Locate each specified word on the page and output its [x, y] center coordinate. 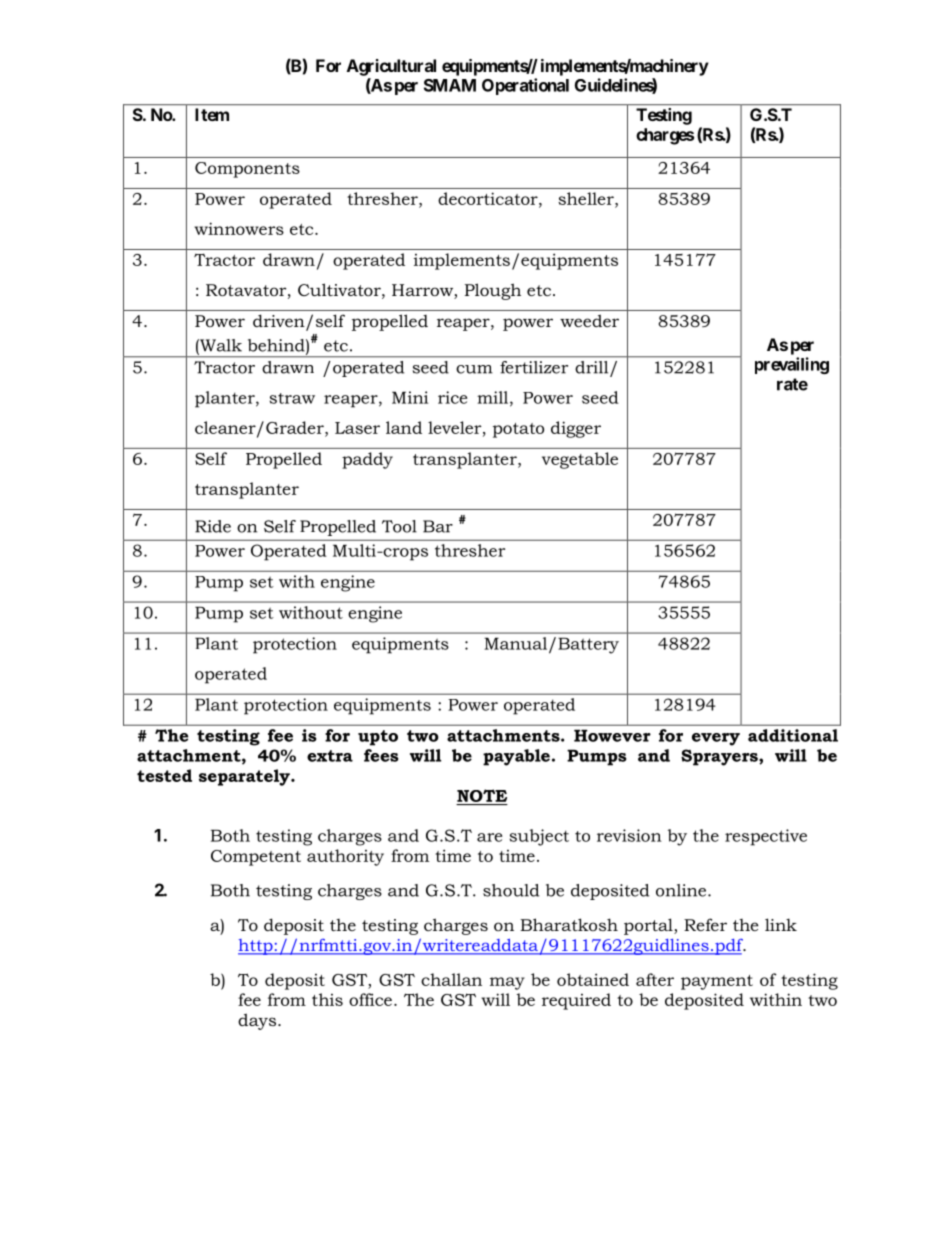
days [257, 1021]
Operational [525, 86]
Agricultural [391, 67]
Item [212, 114]
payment [717, 982]
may [507, 983]
